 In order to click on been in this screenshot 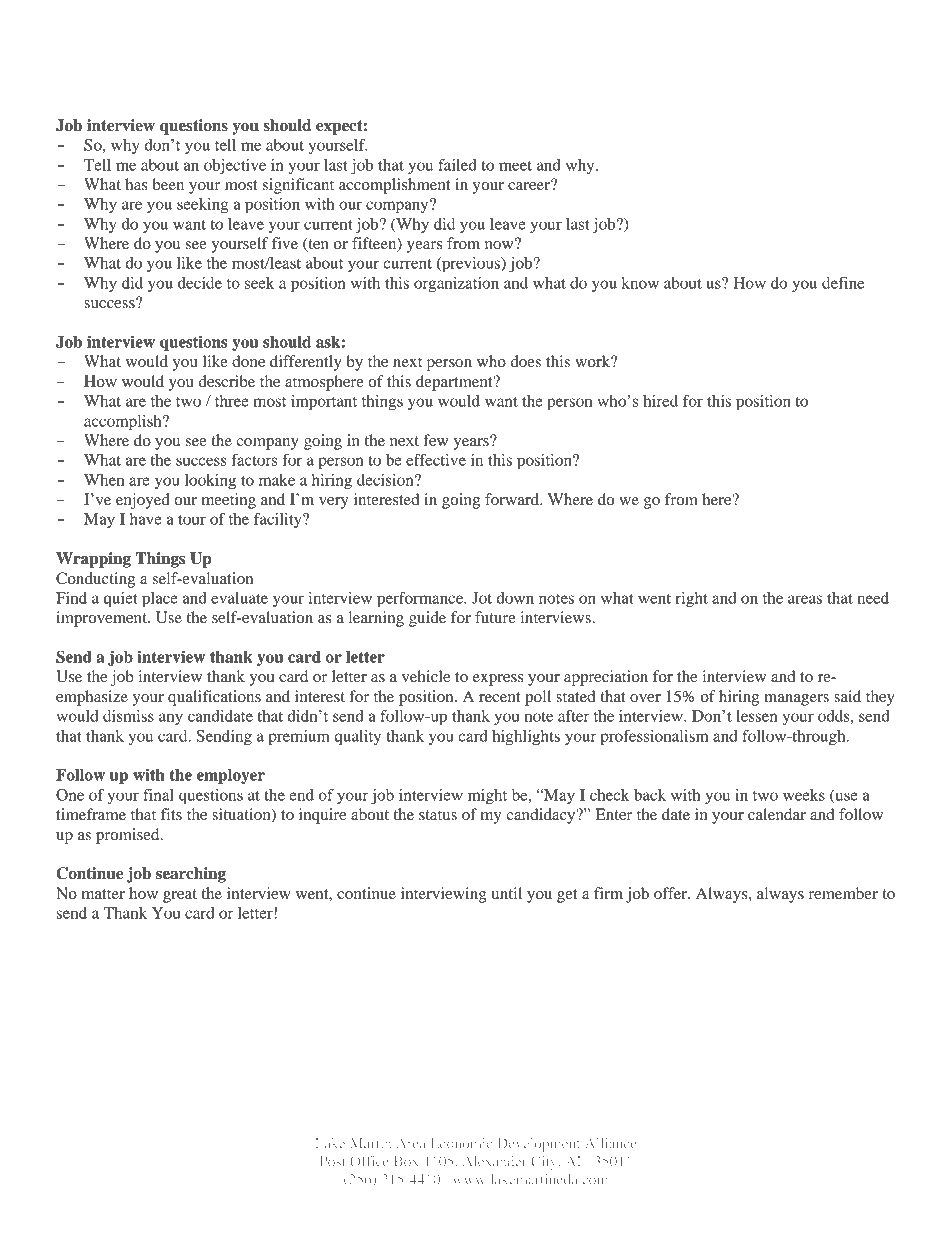, I will do `click(168, 184)`.
